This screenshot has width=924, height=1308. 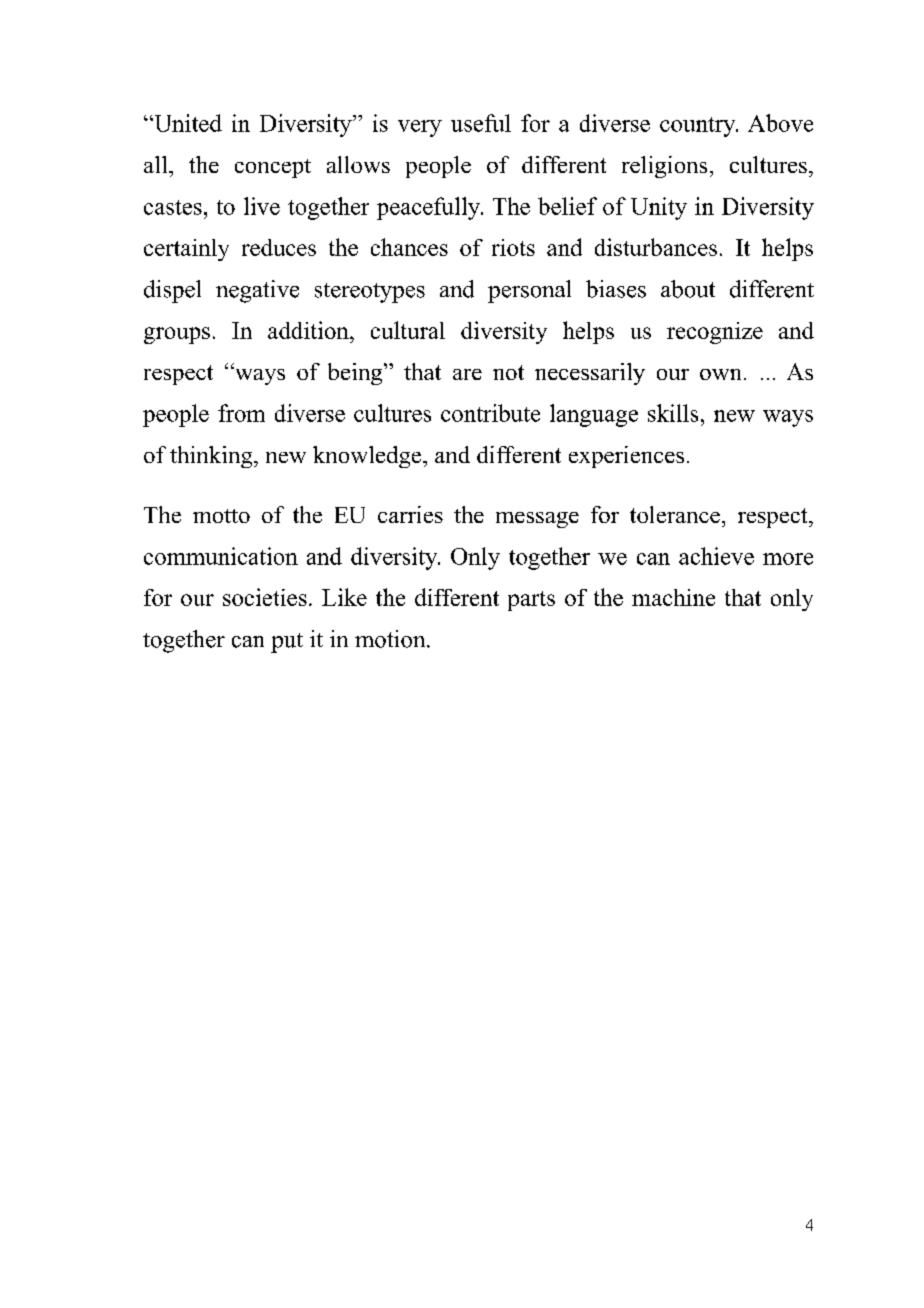 I want to click on own, so click(x=720, y=374).
